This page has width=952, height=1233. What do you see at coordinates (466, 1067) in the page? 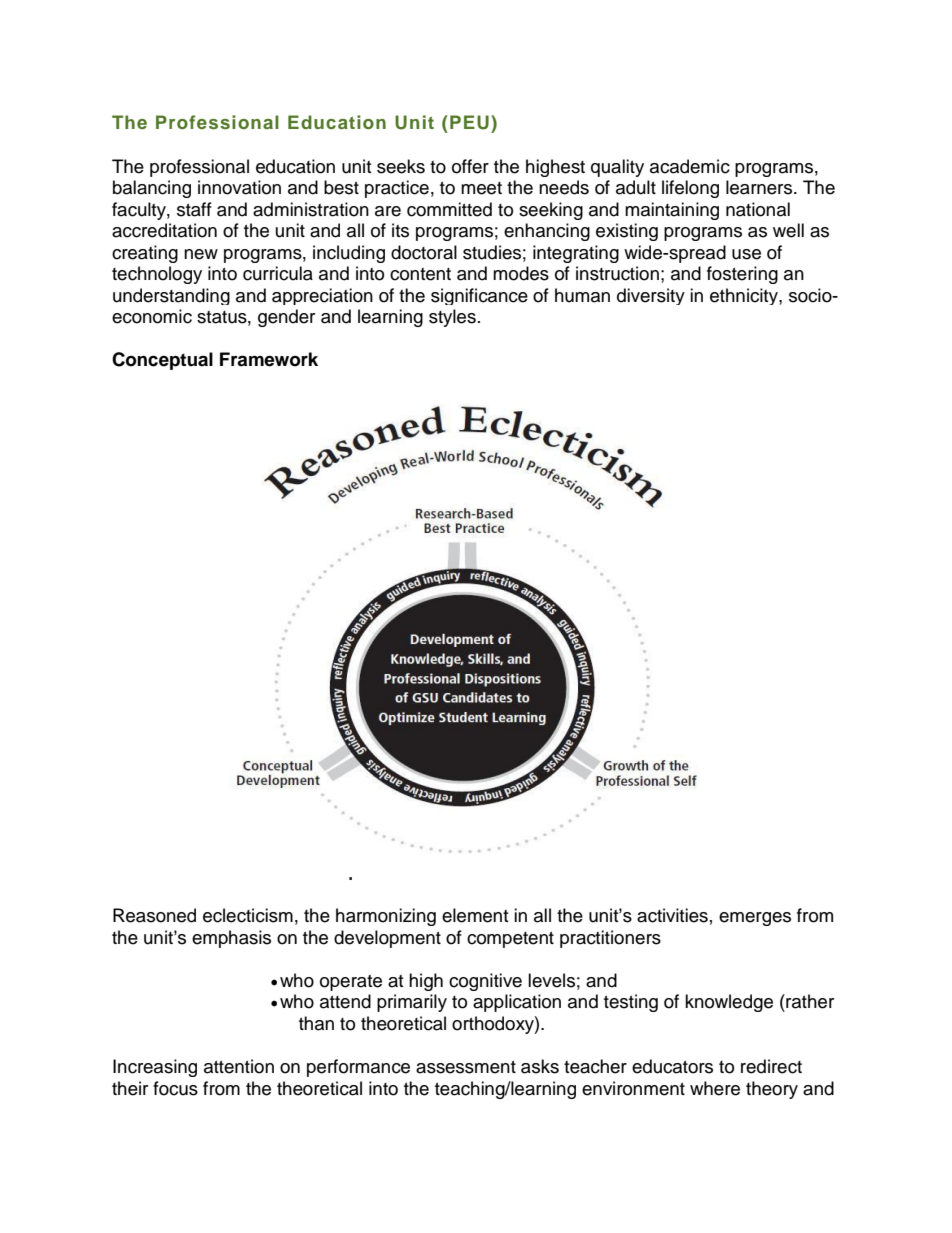
I see `assessment` at bounding box center [466, 1067].
